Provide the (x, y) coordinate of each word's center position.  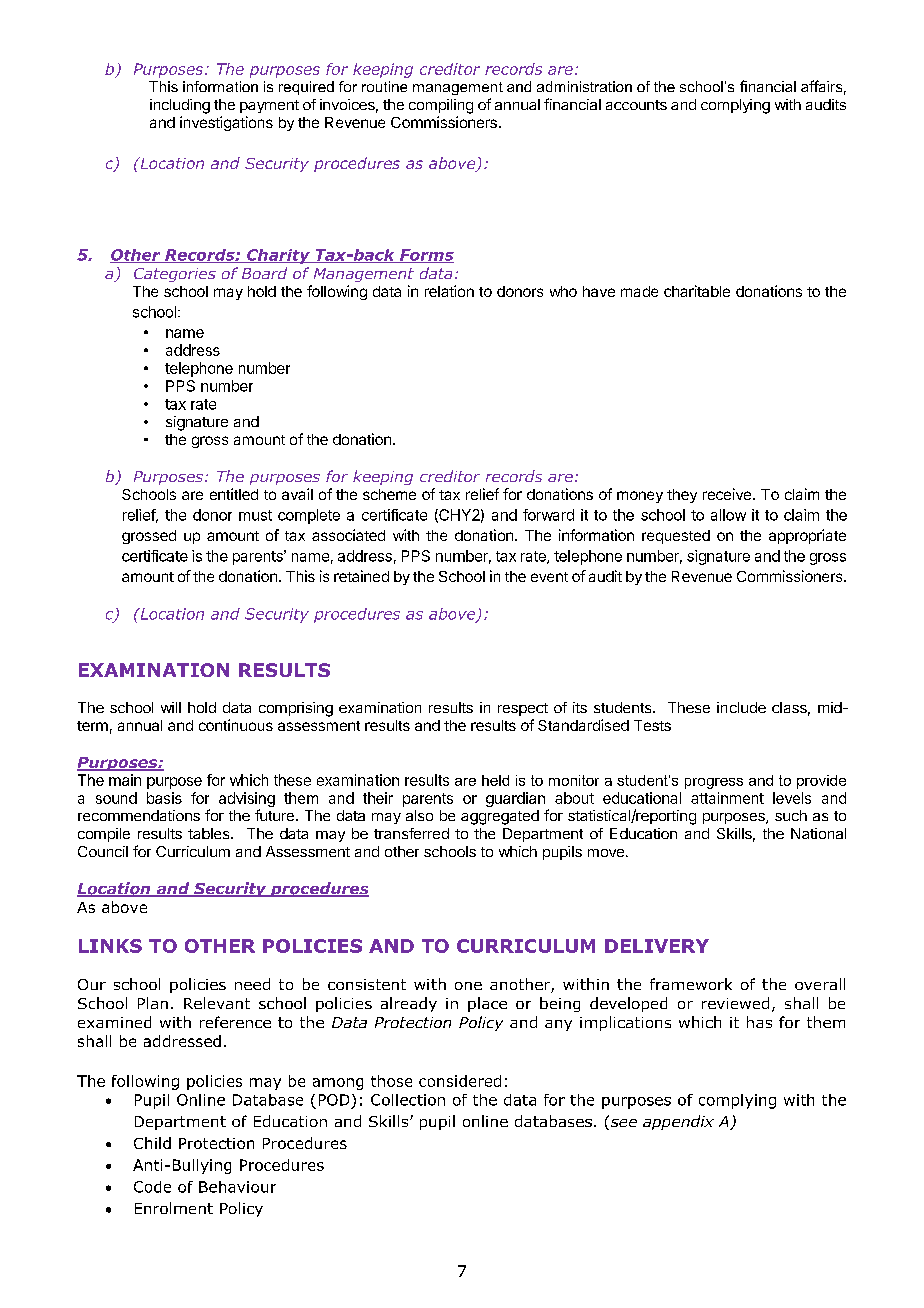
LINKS (110, 946)
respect (523, 709)
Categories (175, 275)
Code (152, 1187)
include (741, 707)
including (180, 106)
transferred (411, 833)
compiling (441, 106)
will (171, 707)
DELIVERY (657, 946)
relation (449, 291)
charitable (697, 291)
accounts (636, 105)
